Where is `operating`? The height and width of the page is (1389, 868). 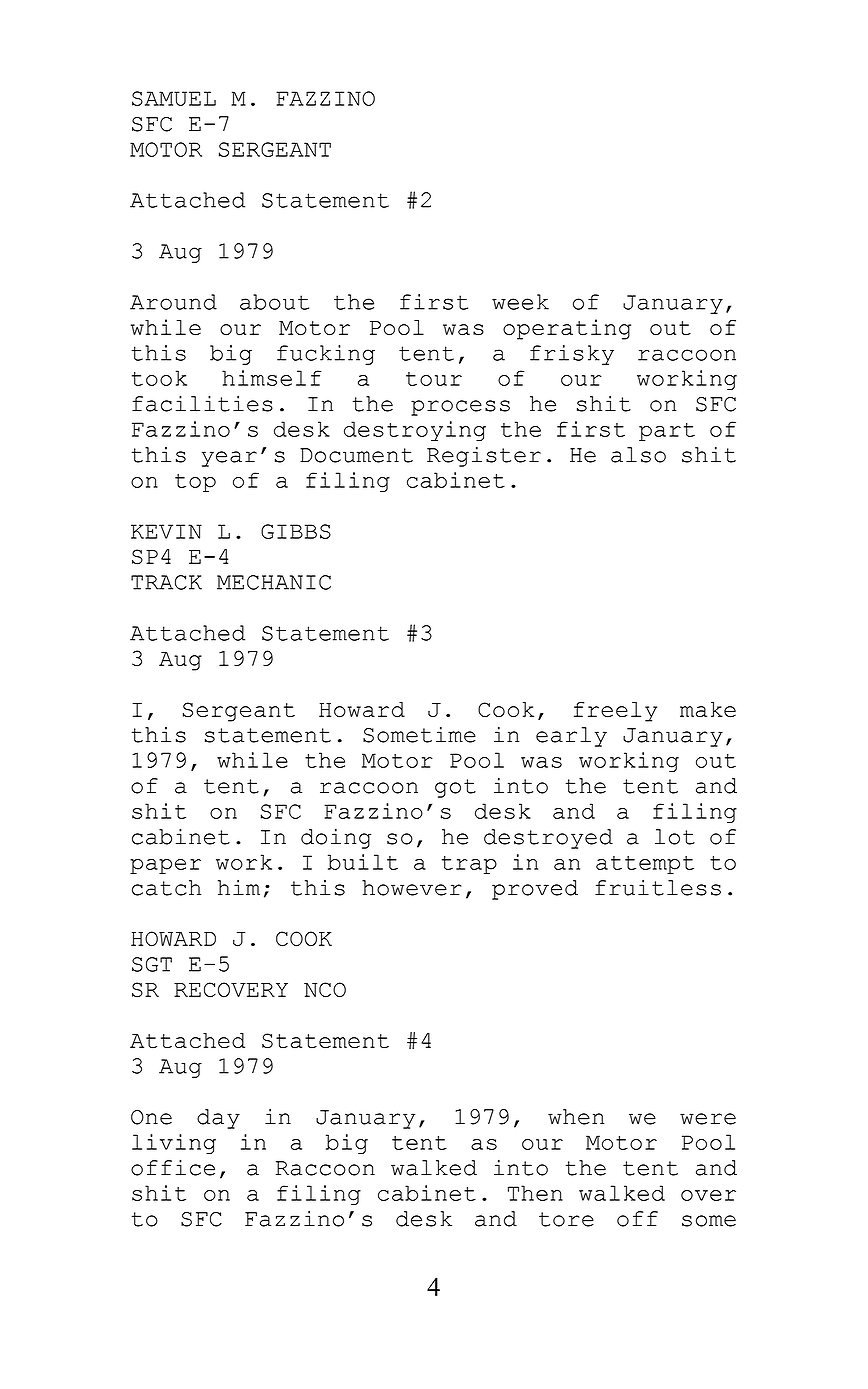
operating is located at coordinates (567, 329).
